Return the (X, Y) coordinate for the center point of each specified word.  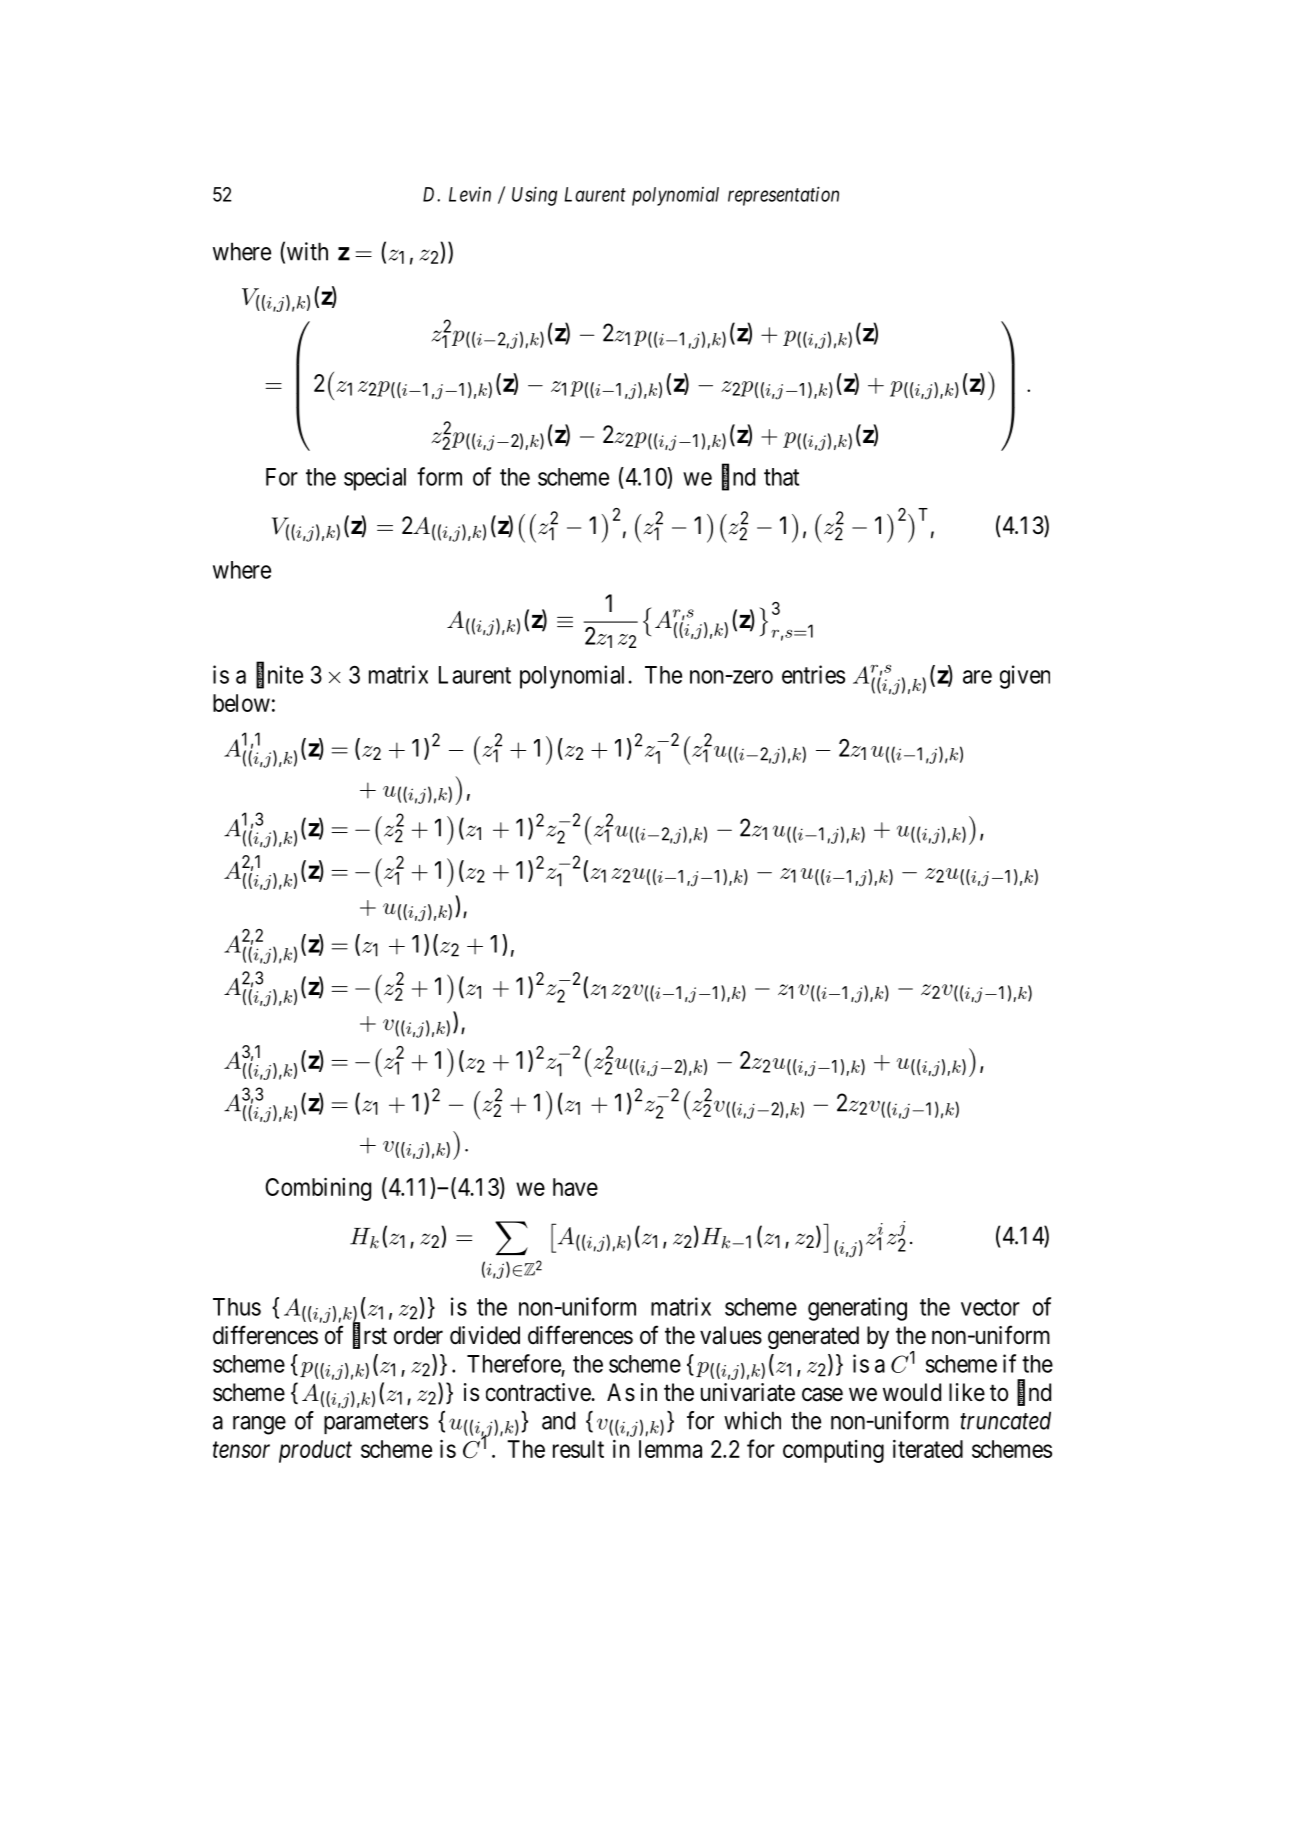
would (912, 1392)
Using (534, 196)
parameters (376, 1423)
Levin (470, 194)
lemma (670, 1449)
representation (783, 196)
